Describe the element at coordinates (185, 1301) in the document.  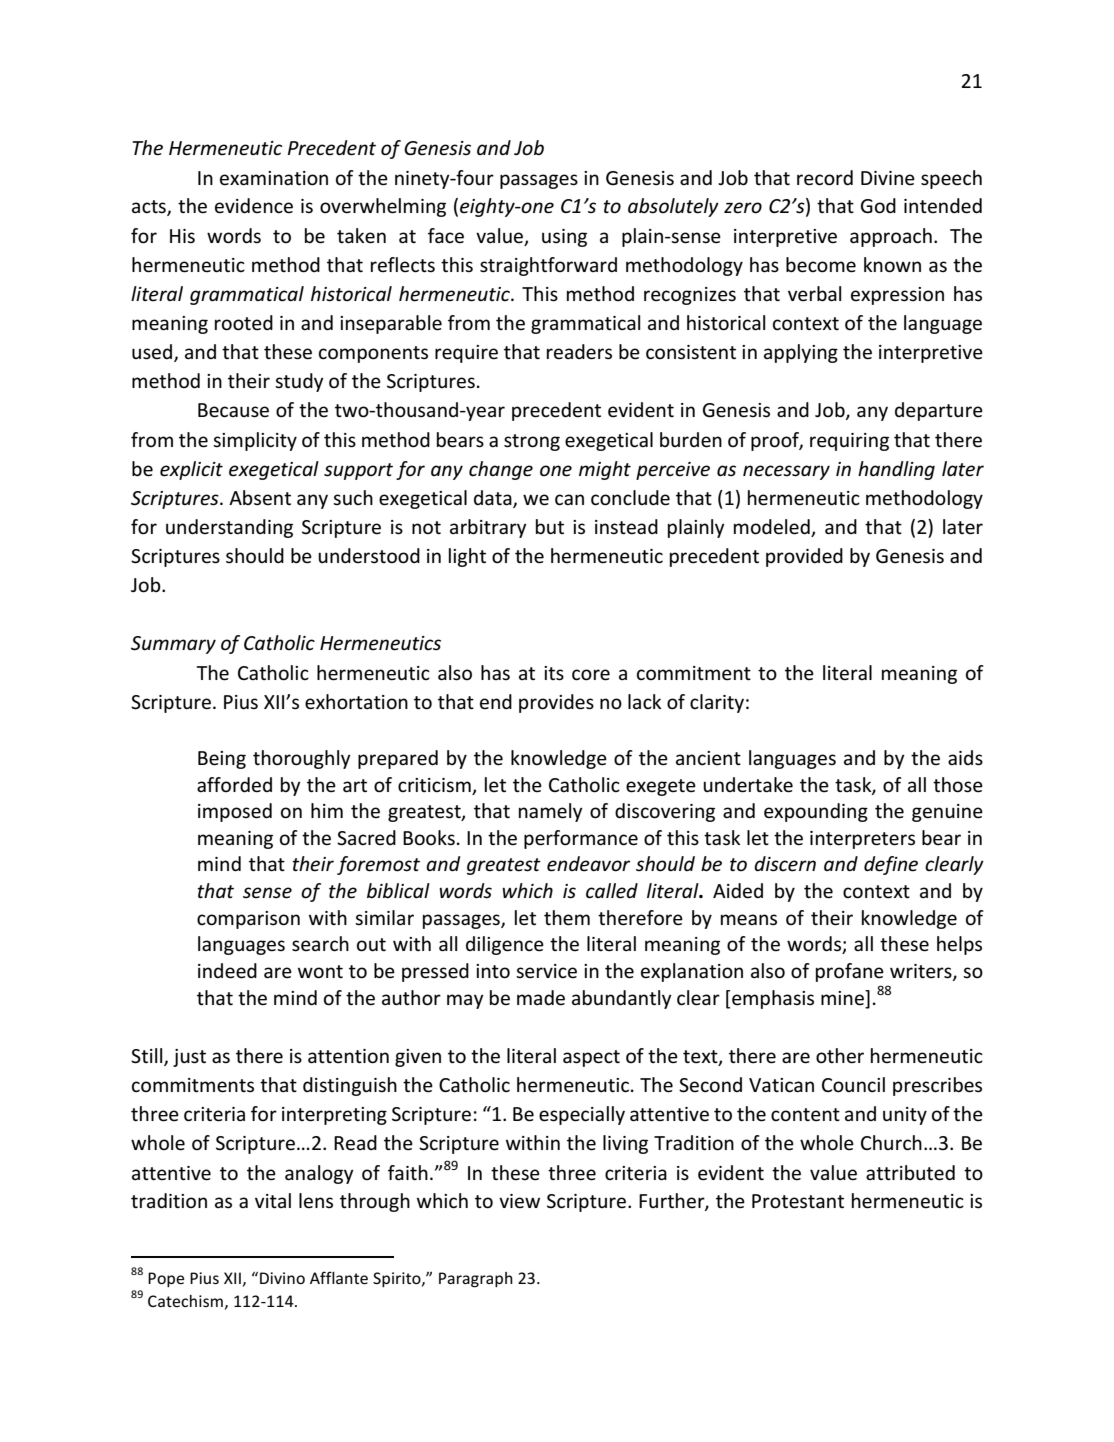
I see `Catechism` at that location.
